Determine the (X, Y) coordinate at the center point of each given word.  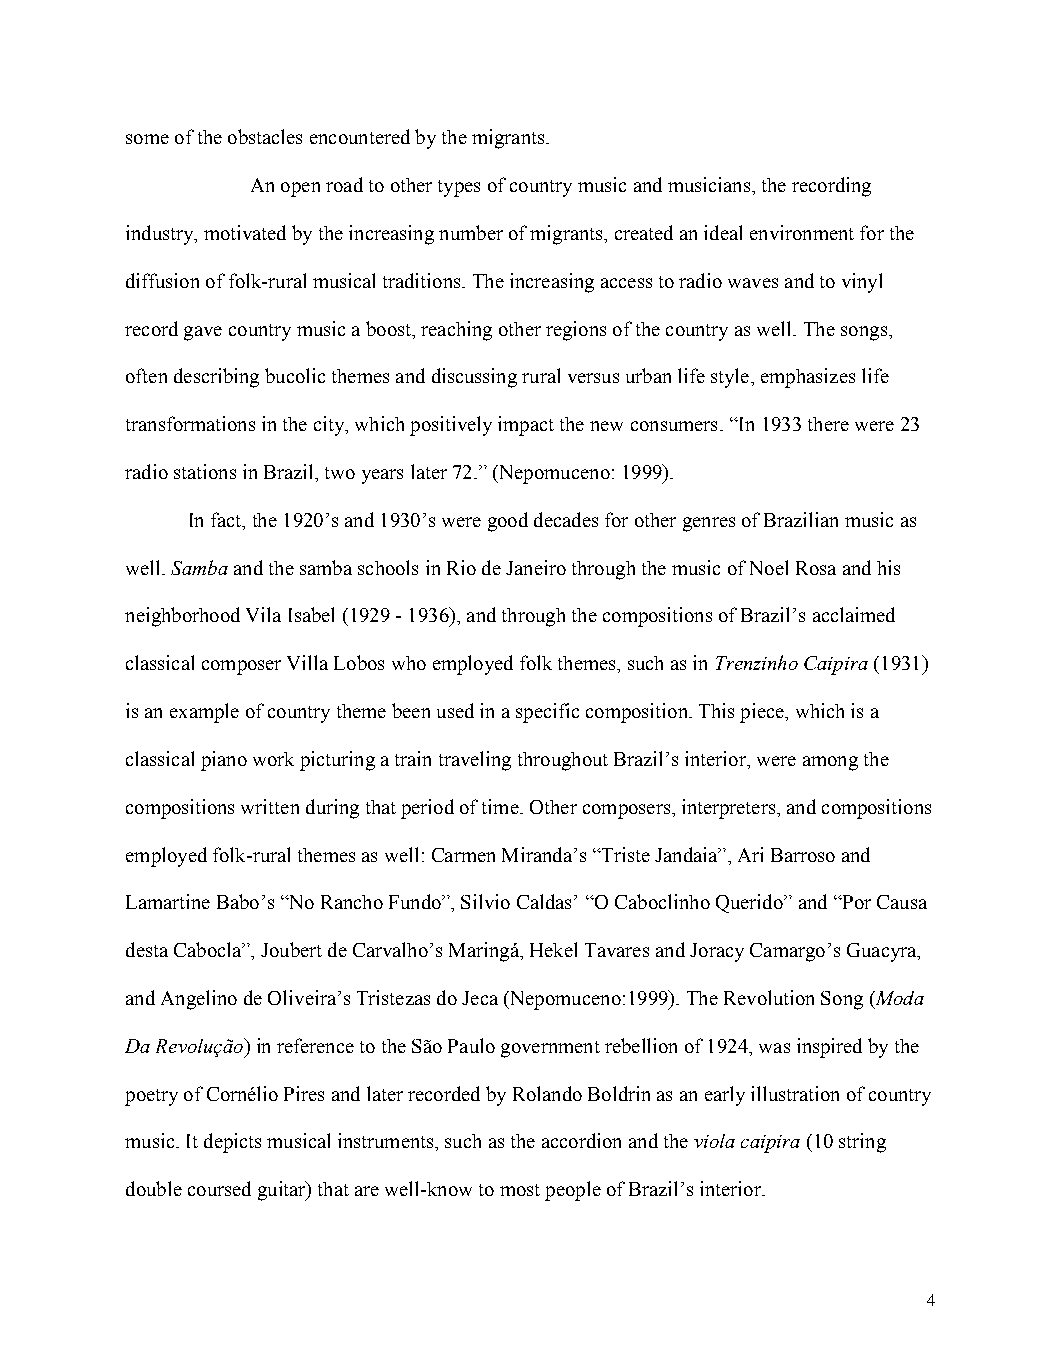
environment (802, 232)
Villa (307, 662)
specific (547, 713)
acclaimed (854, 614)
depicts (232, 1143)
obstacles (265, 136)
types (459, 188)
